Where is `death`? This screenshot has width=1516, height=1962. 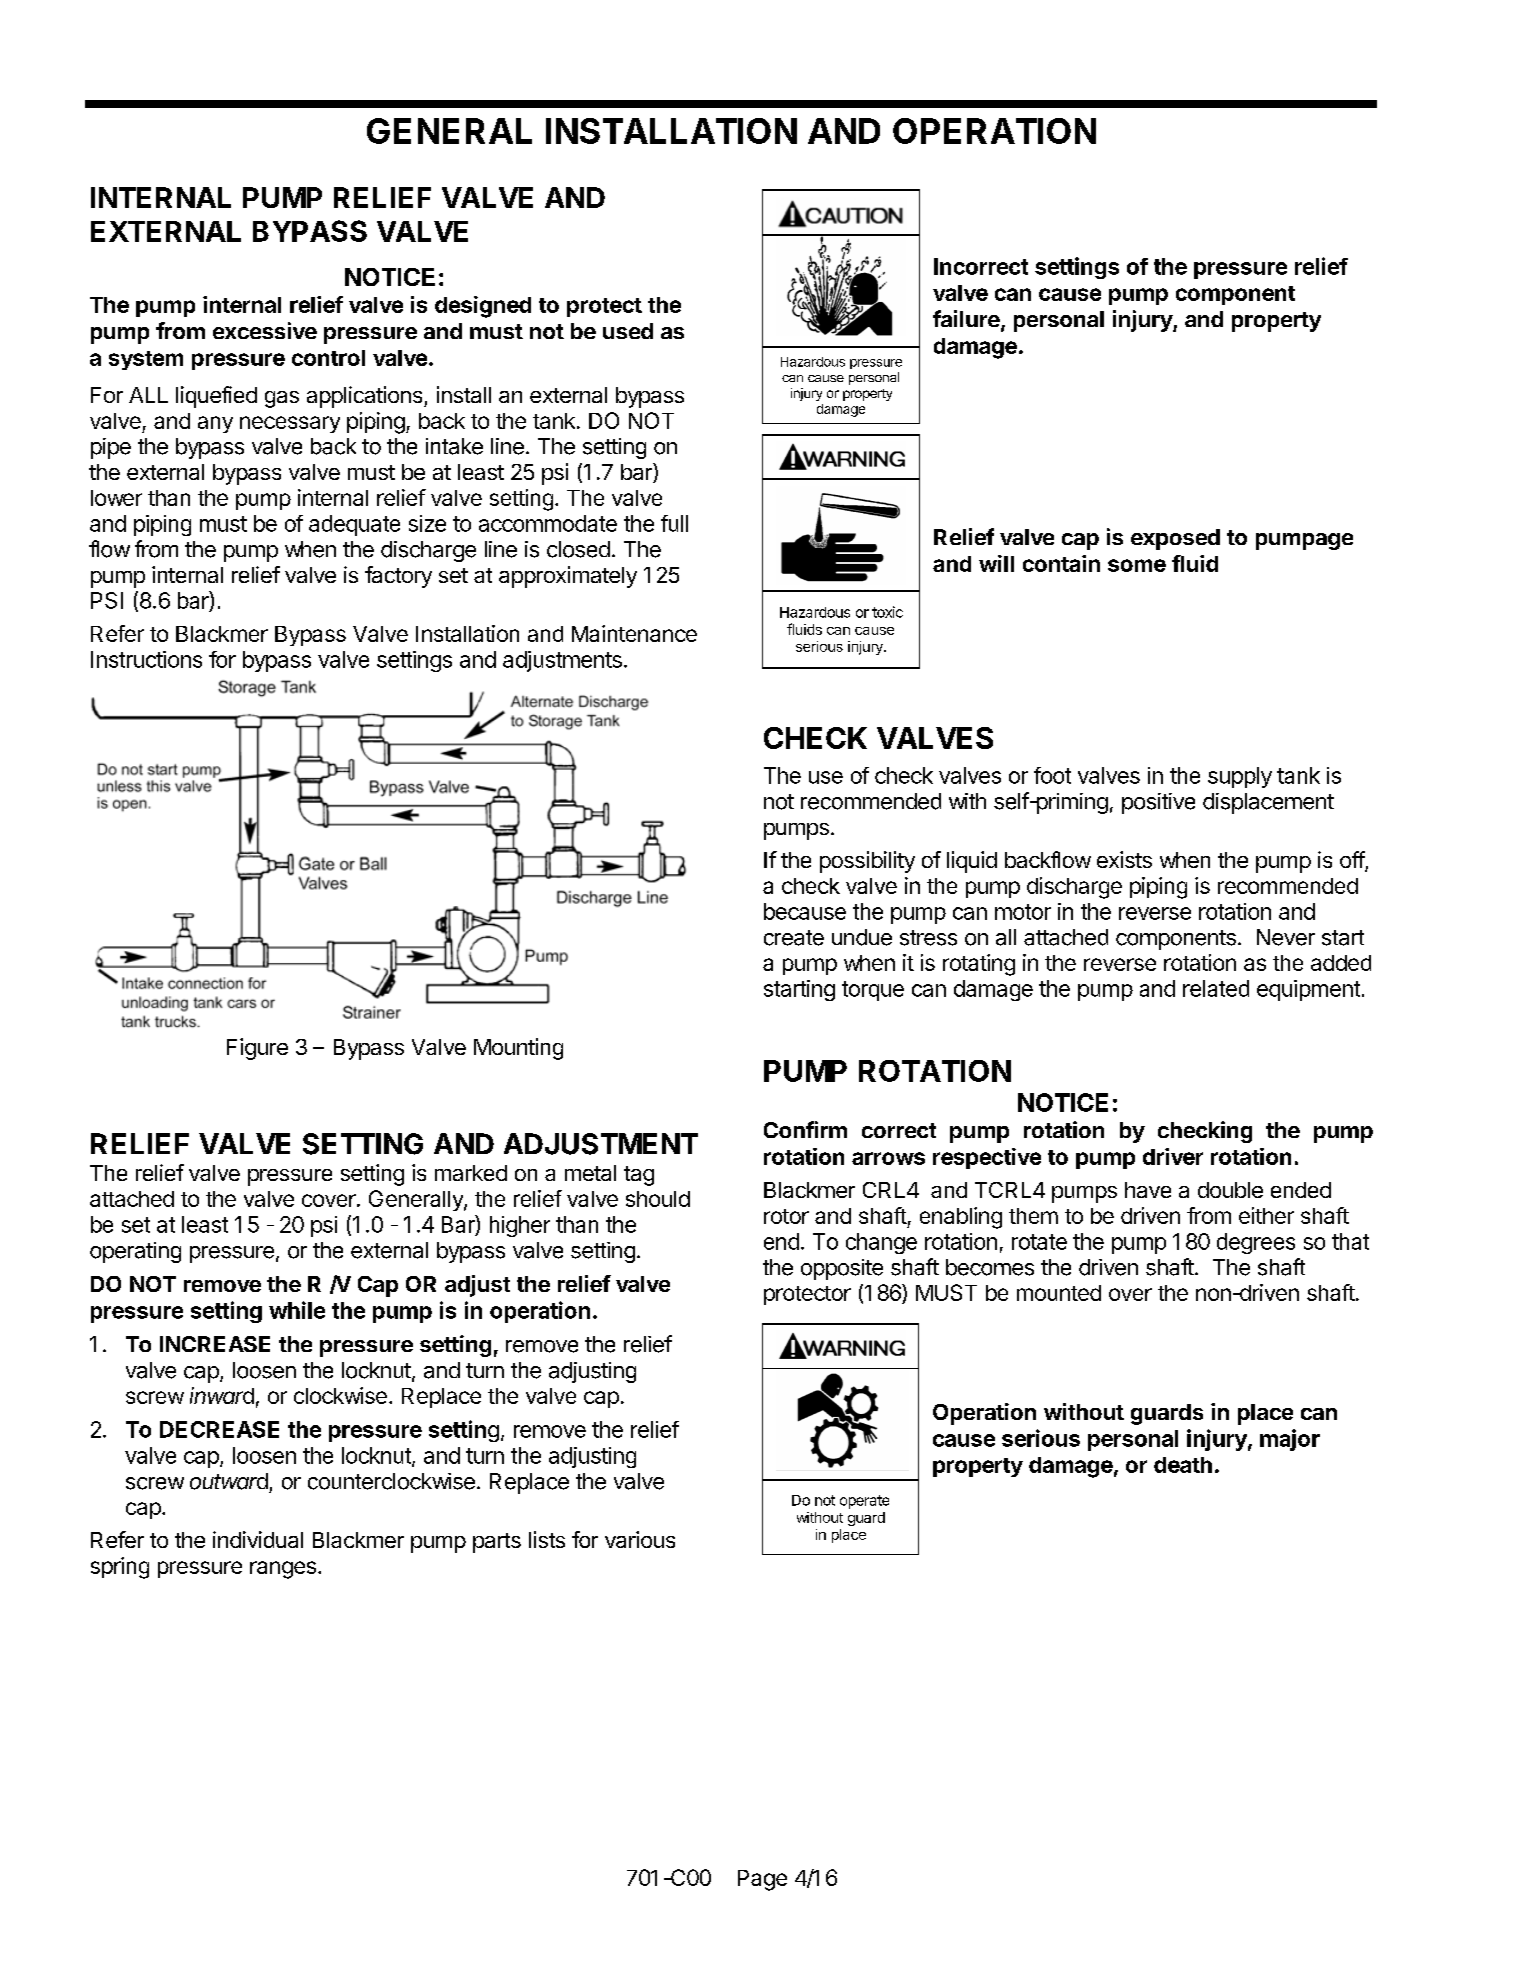 death is located at coordinates (1183, 1465).
